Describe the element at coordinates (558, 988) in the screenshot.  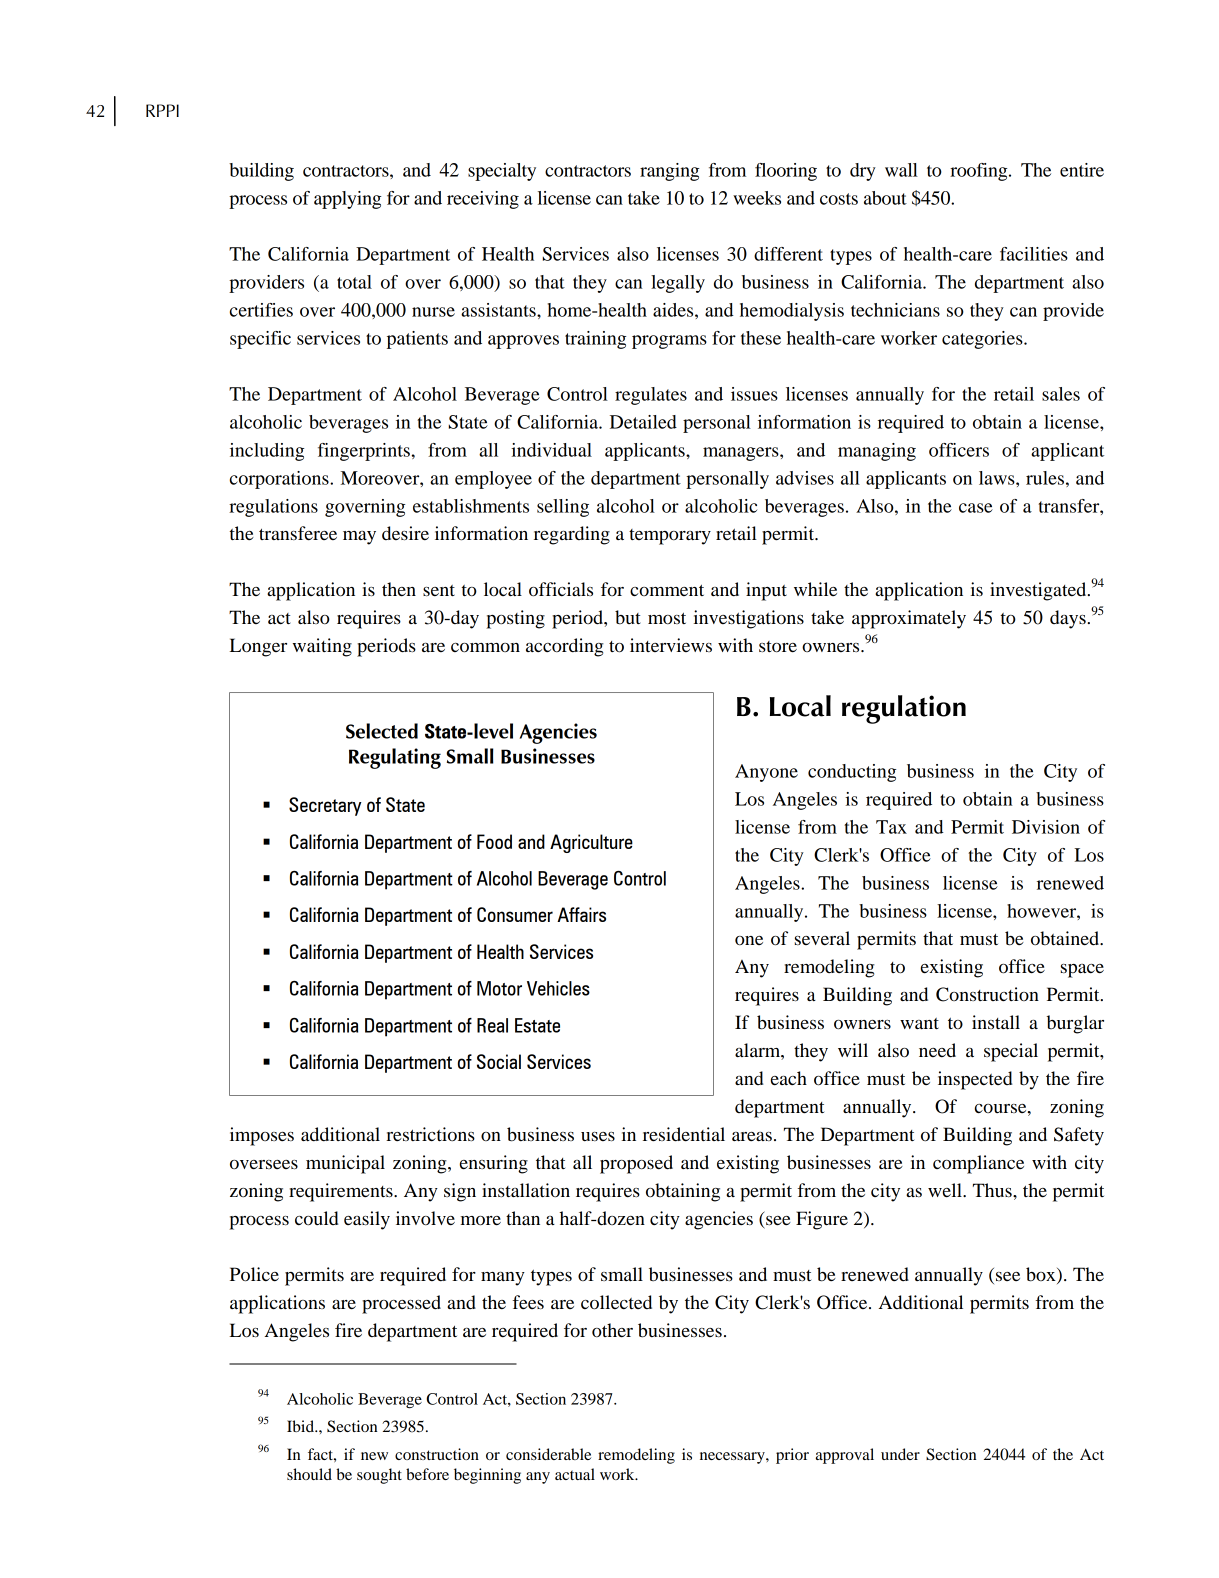
I see `Vehicles` at that location.
